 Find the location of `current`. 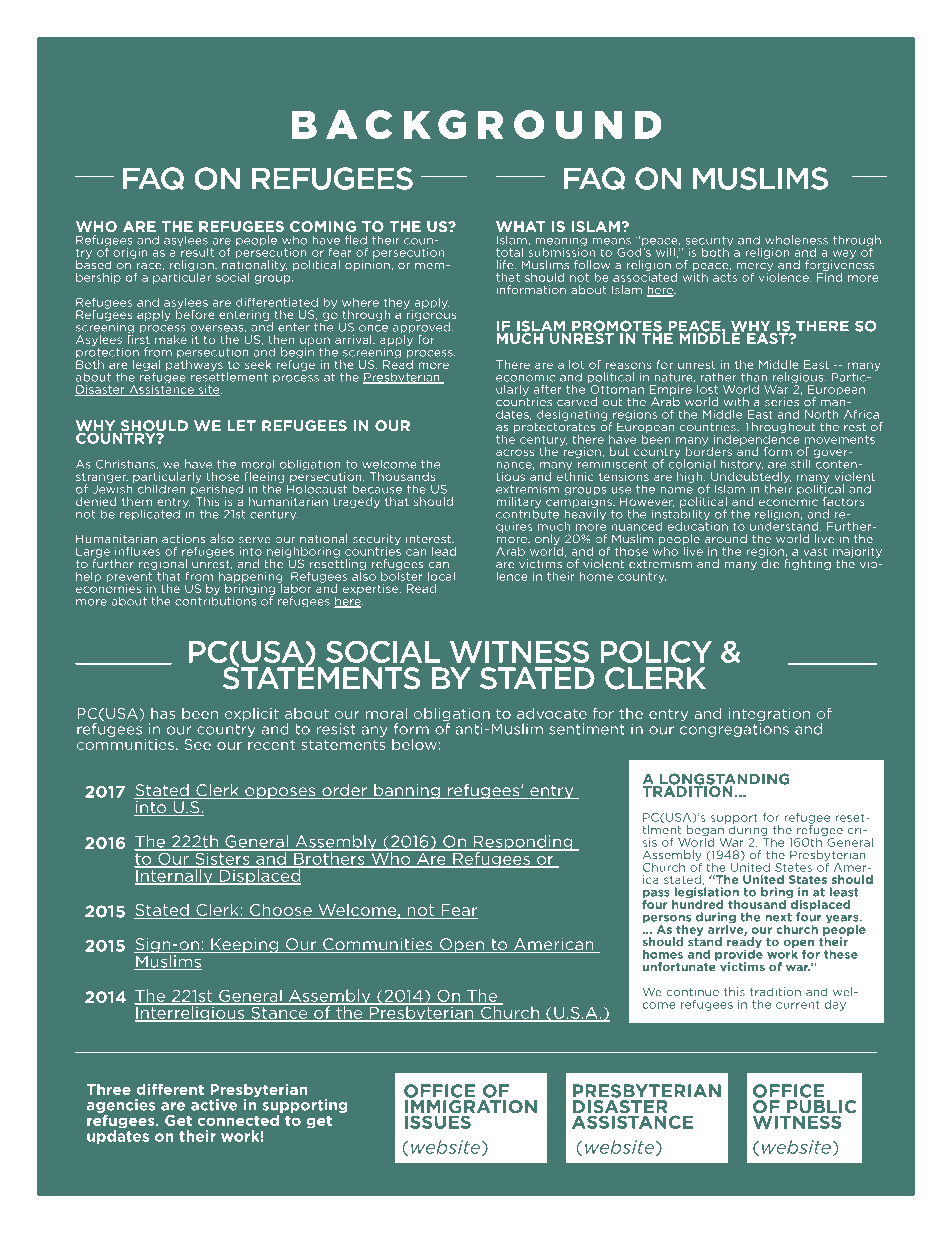

current is located at coordinates (798, 1004).
